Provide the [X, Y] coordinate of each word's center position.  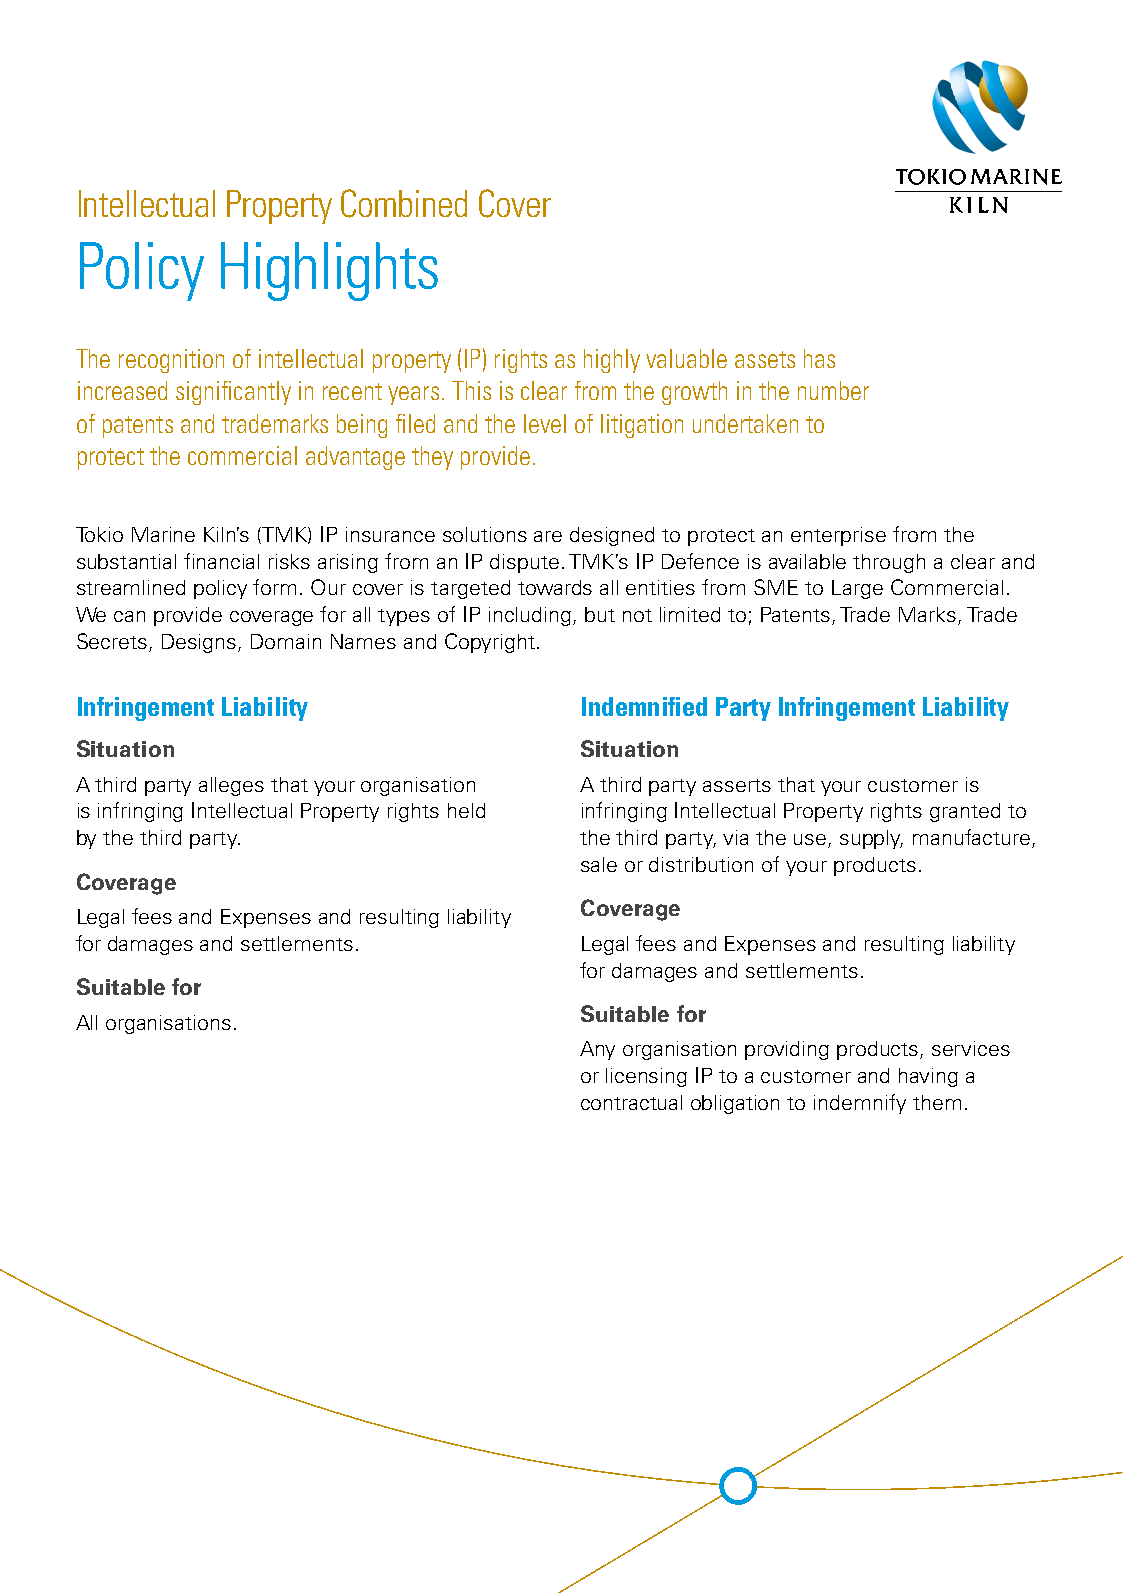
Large [857, 589]
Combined [404, 203]
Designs [200, 643]
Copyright [490, 643]
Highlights [329, 271]
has [819, 358]
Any [597, 1050]
